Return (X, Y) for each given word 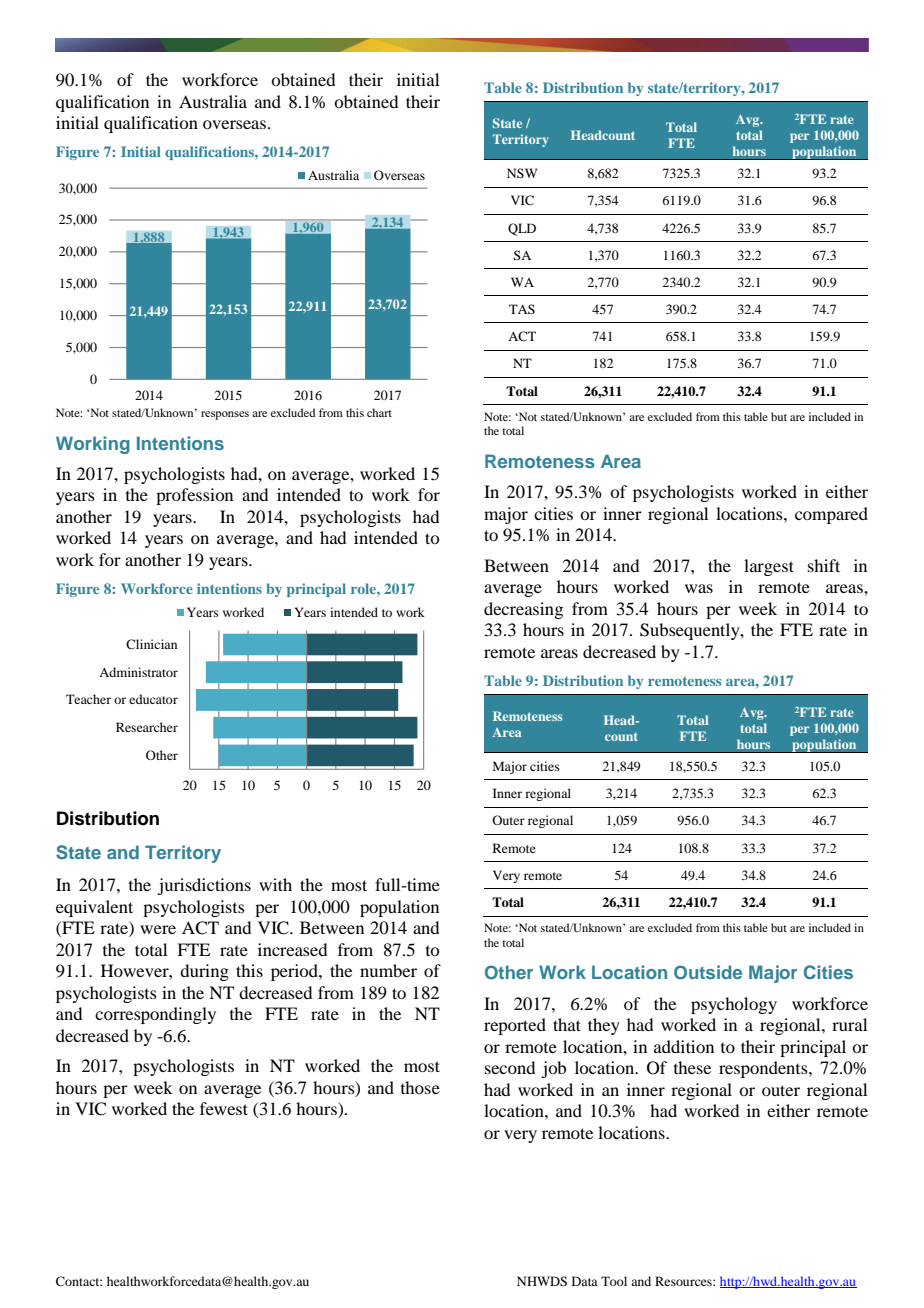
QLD (522, 229)
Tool (614, 1281)
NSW (522, 173)
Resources (684, 1281)
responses (225, 415)
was (699, 588)
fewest (224, 1108)
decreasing (523, 610)
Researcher (147, 727)
